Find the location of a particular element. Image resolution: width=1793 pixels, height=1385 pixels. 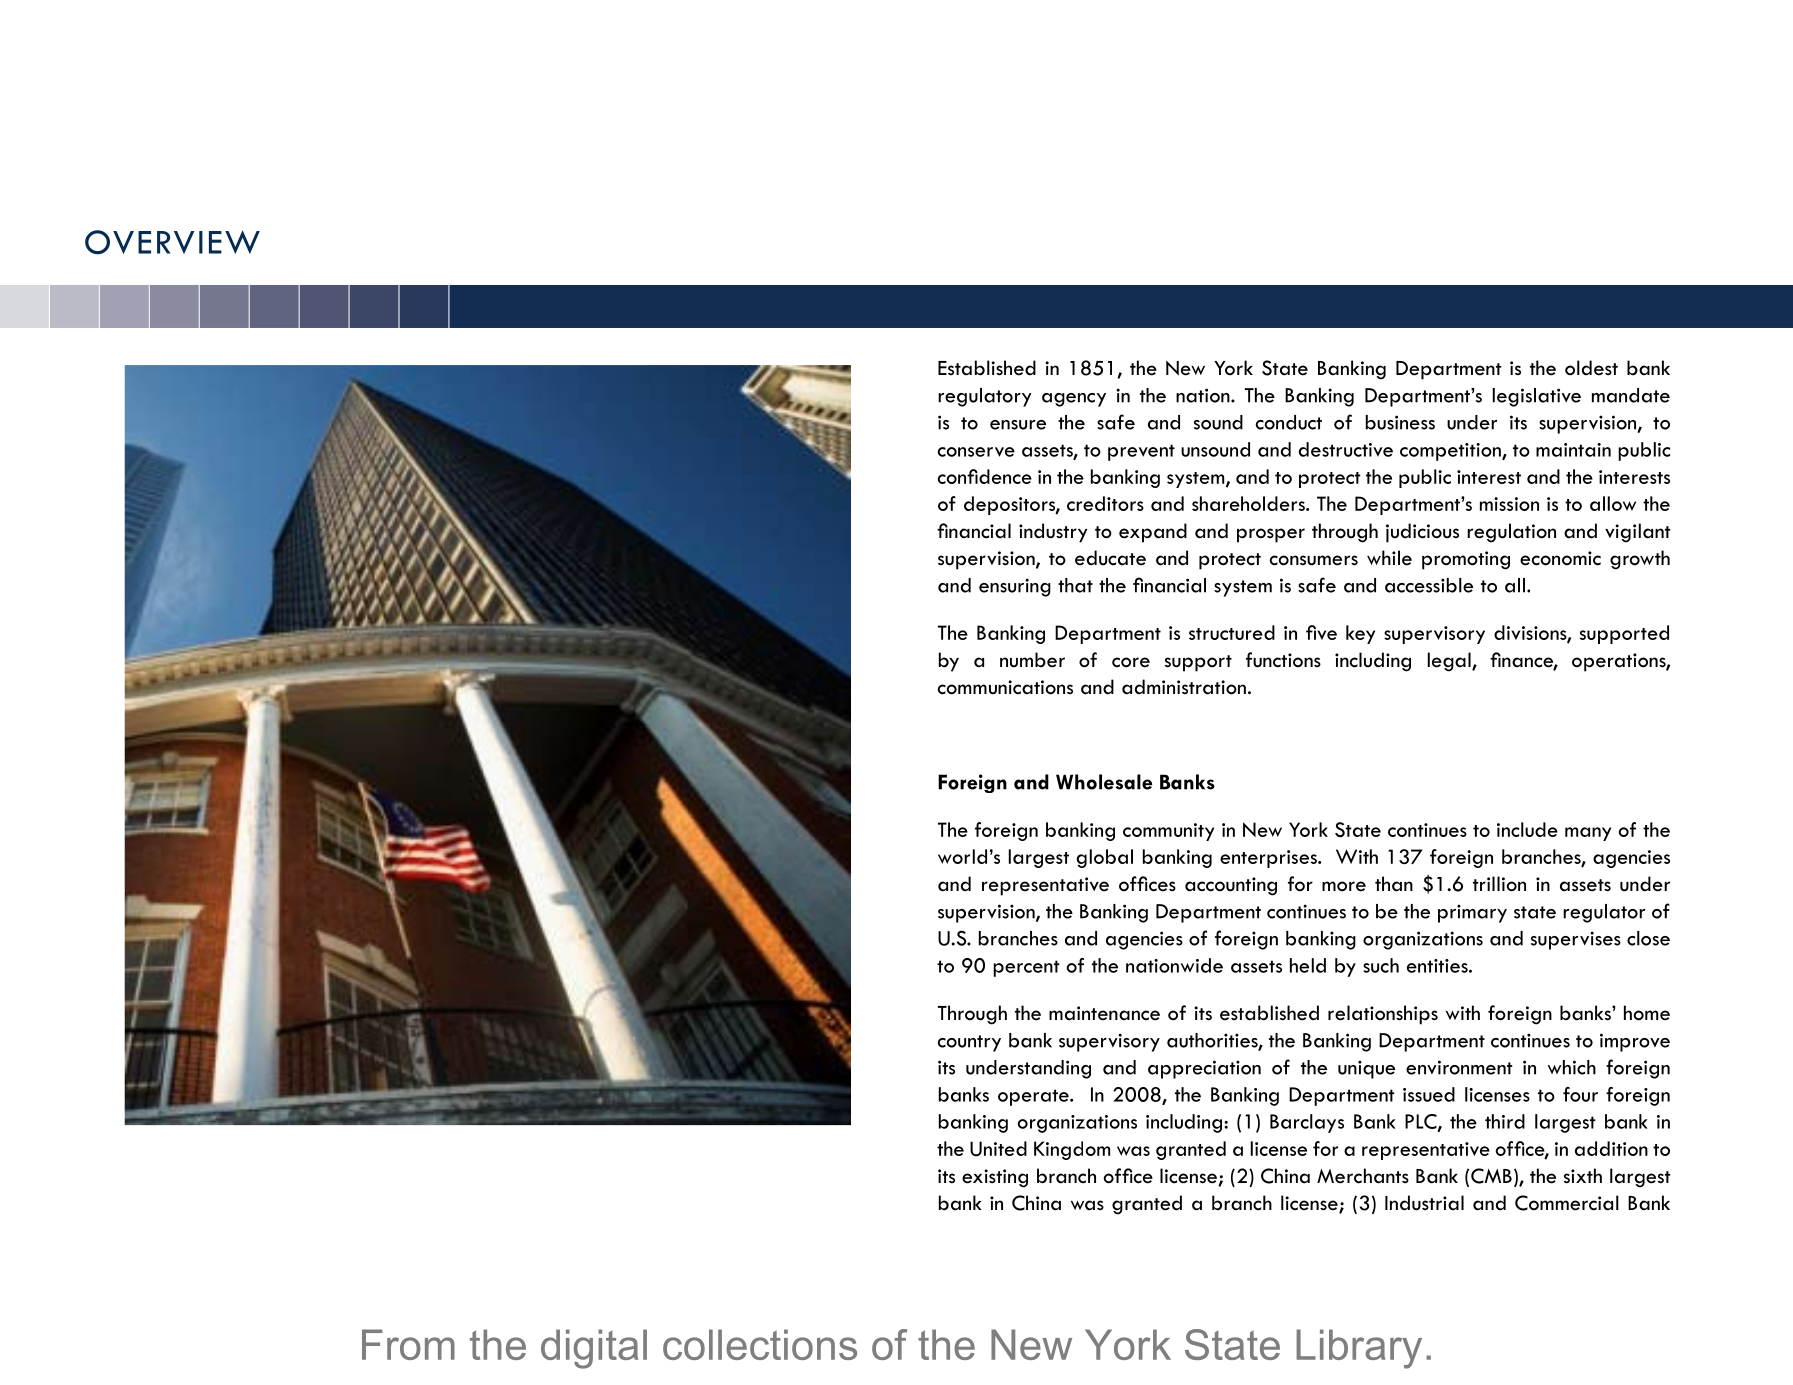

agency is located at coordinates (1074, 400).
